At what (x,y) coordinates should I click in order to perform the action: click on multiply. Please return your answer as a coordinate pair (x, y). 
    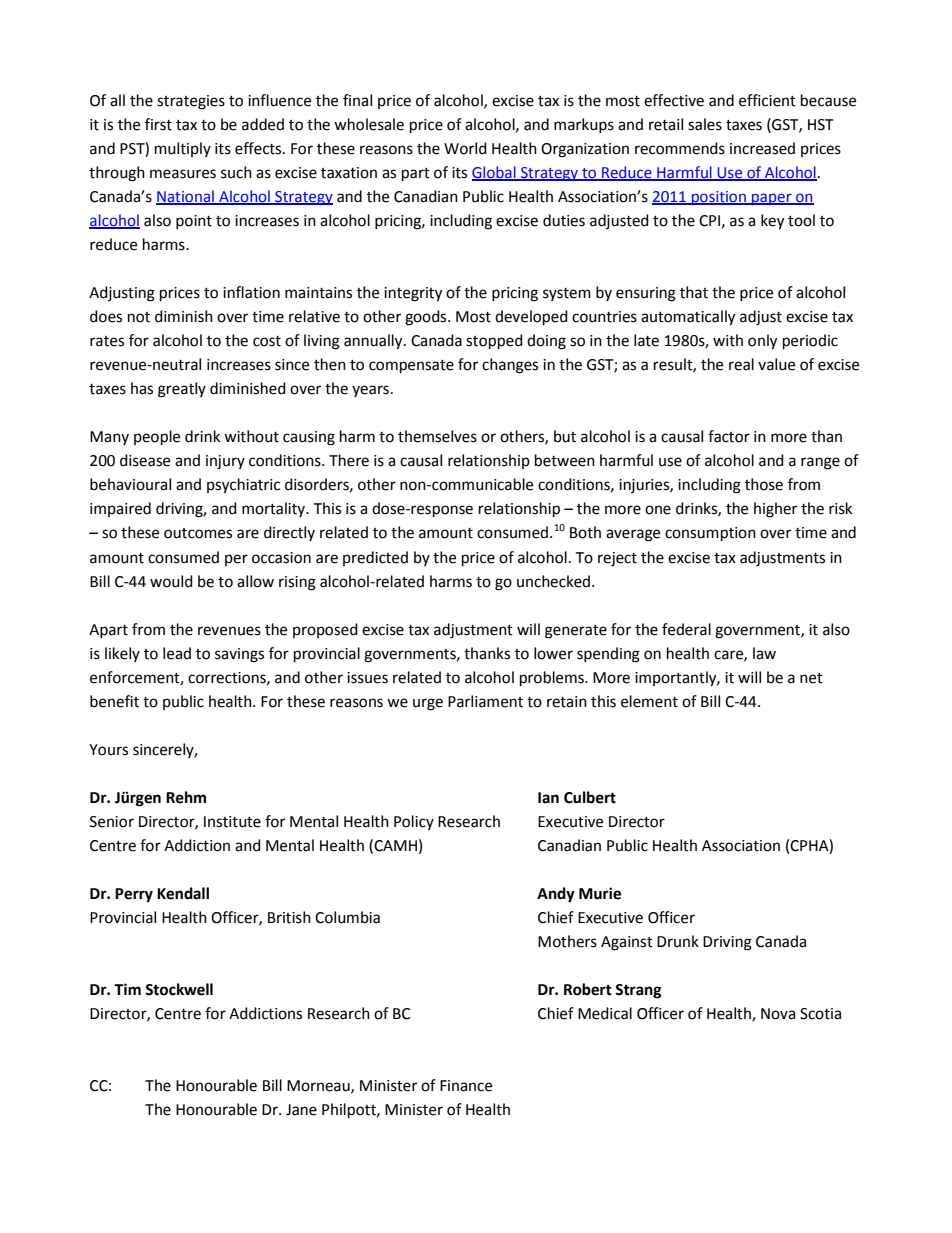
    Looking at the image, I should click on (183, 149).
